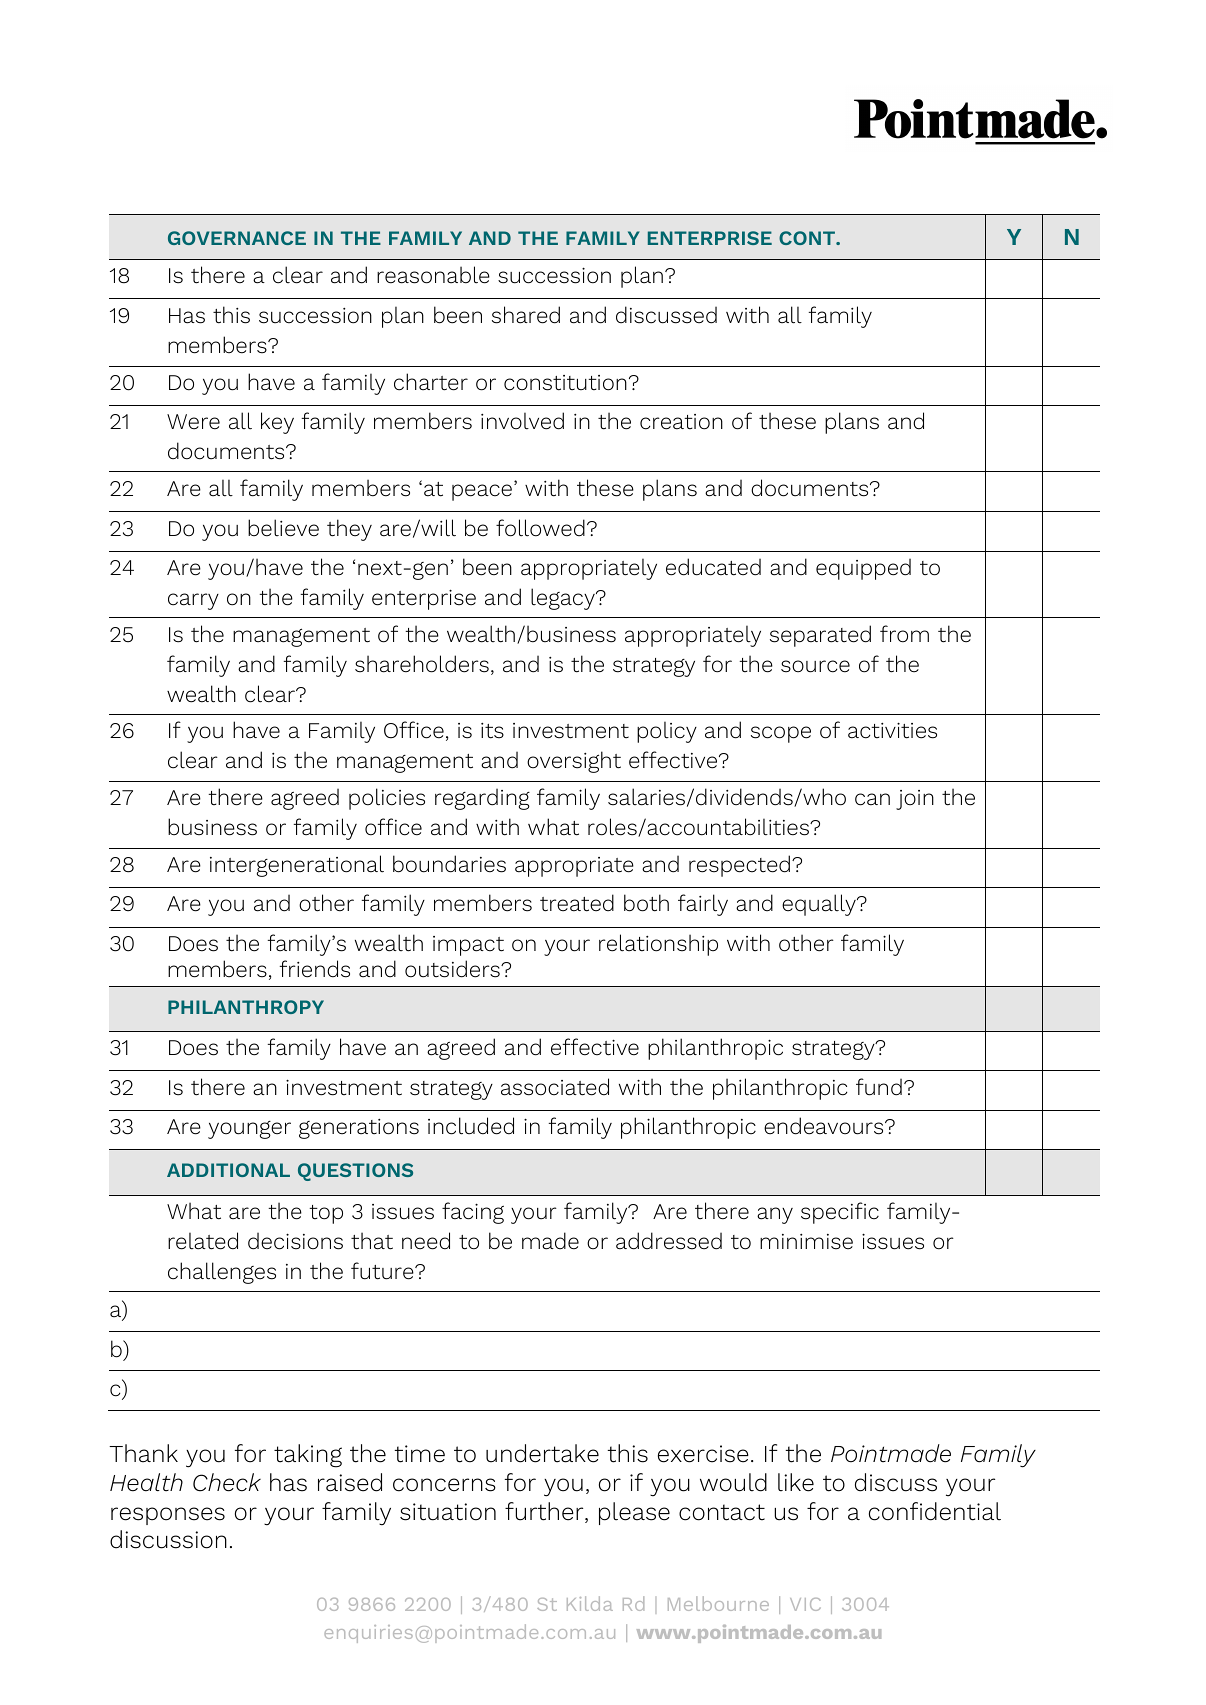  What do you see at coordinates (863, 569) in the image?
I see `equipped` at bounding box center [863, 569].
